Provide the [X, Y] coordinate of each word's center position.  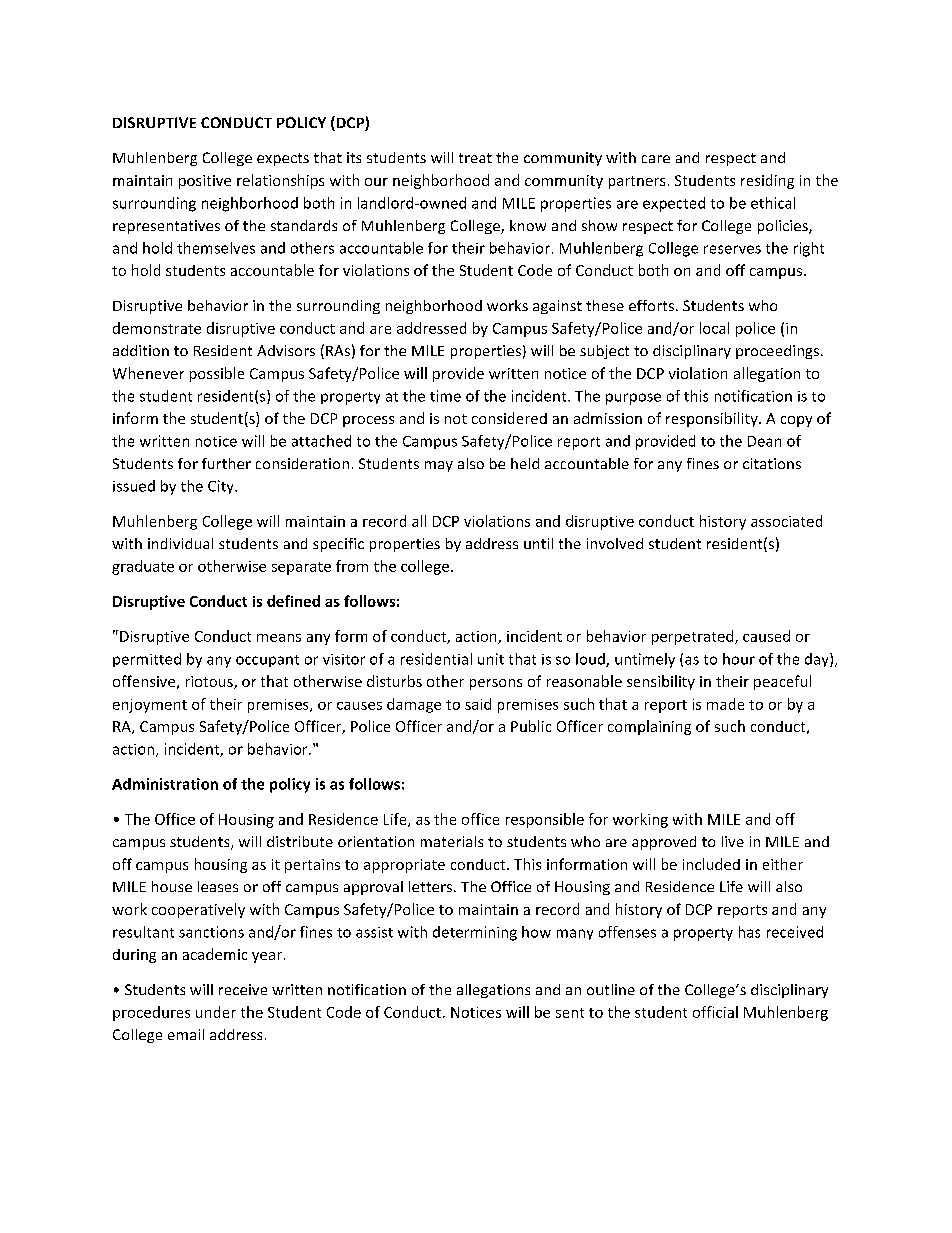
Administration [165, 784]
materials [452, 841]
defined [293, 601]
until [538, 543]
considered [509, 418]
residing [767, 181]
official [715, 1012]
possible [217, 374]
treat [475, 158]
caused [766, 636]
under [216, 1012]
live [733, 841]
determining [475, 933]
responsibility [713, 419]
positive [205, 182]
